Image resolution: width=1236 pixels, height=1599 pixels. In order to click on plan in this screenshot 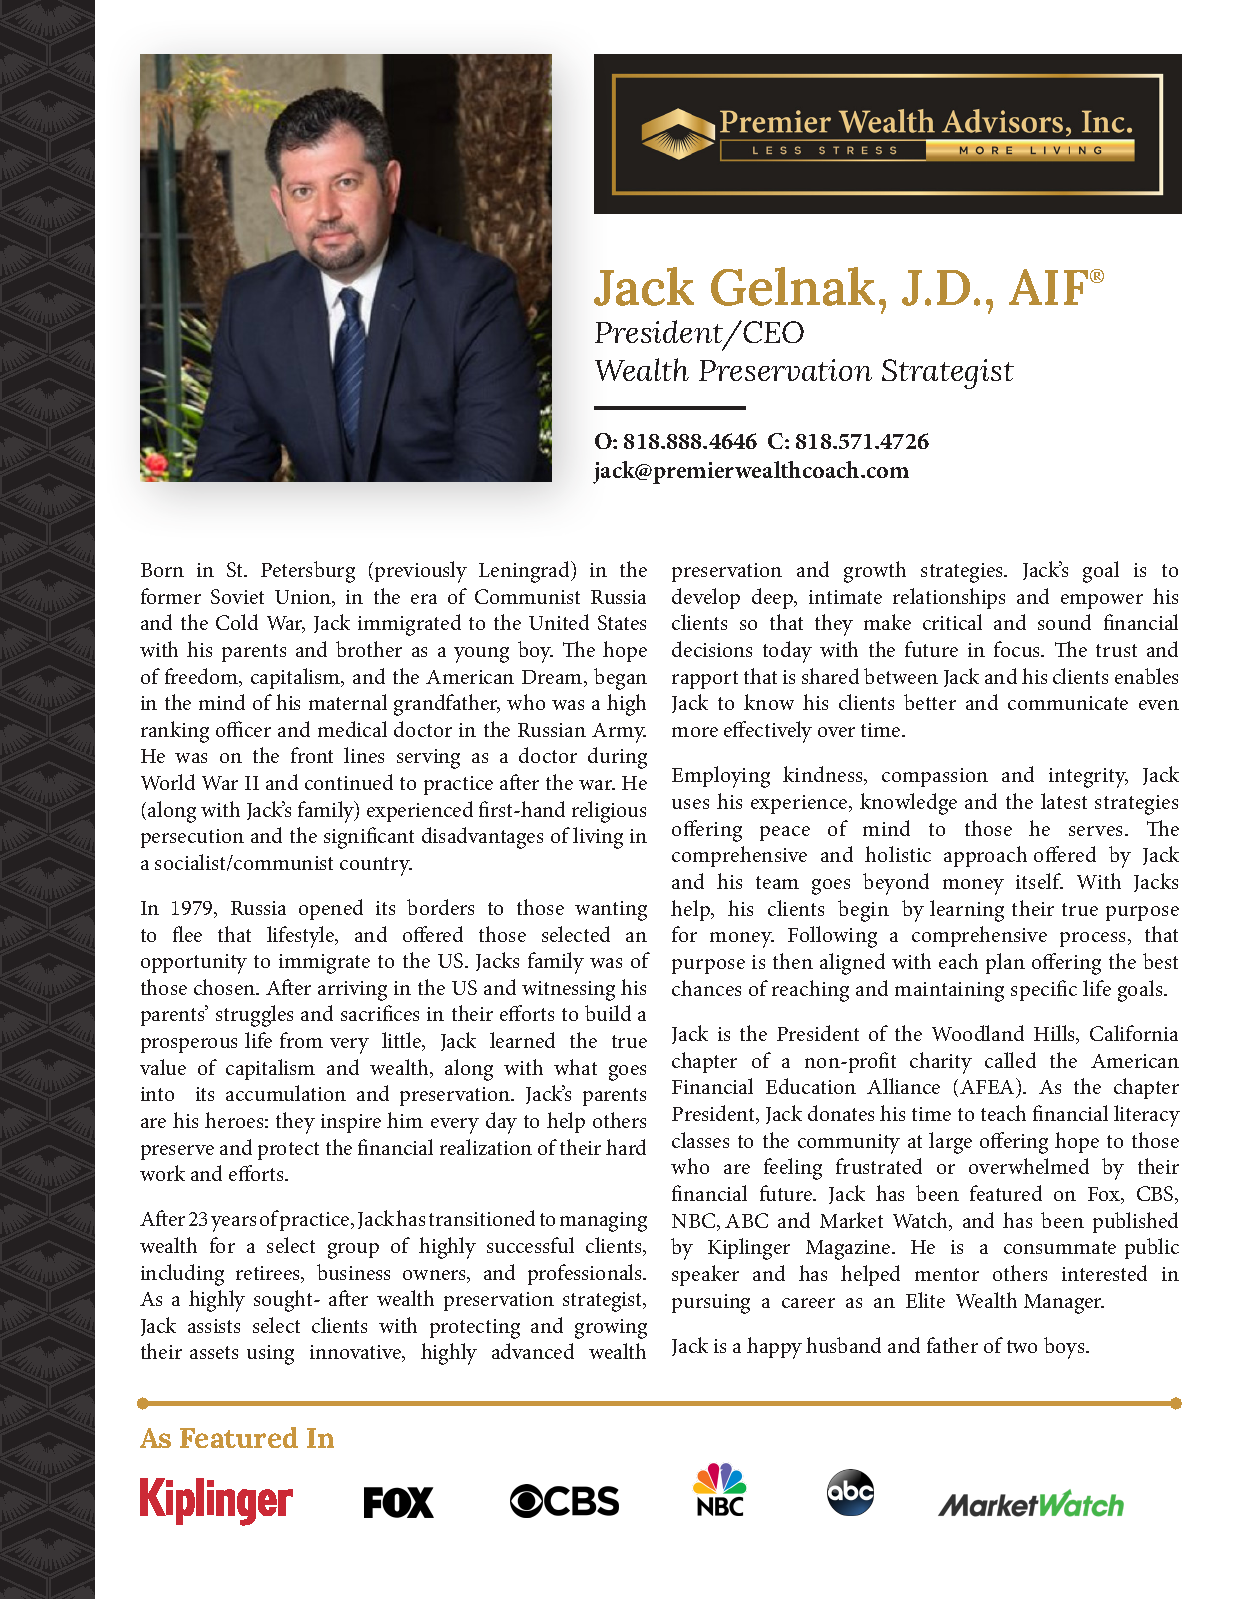, I will do `click(1005, 963)`.
